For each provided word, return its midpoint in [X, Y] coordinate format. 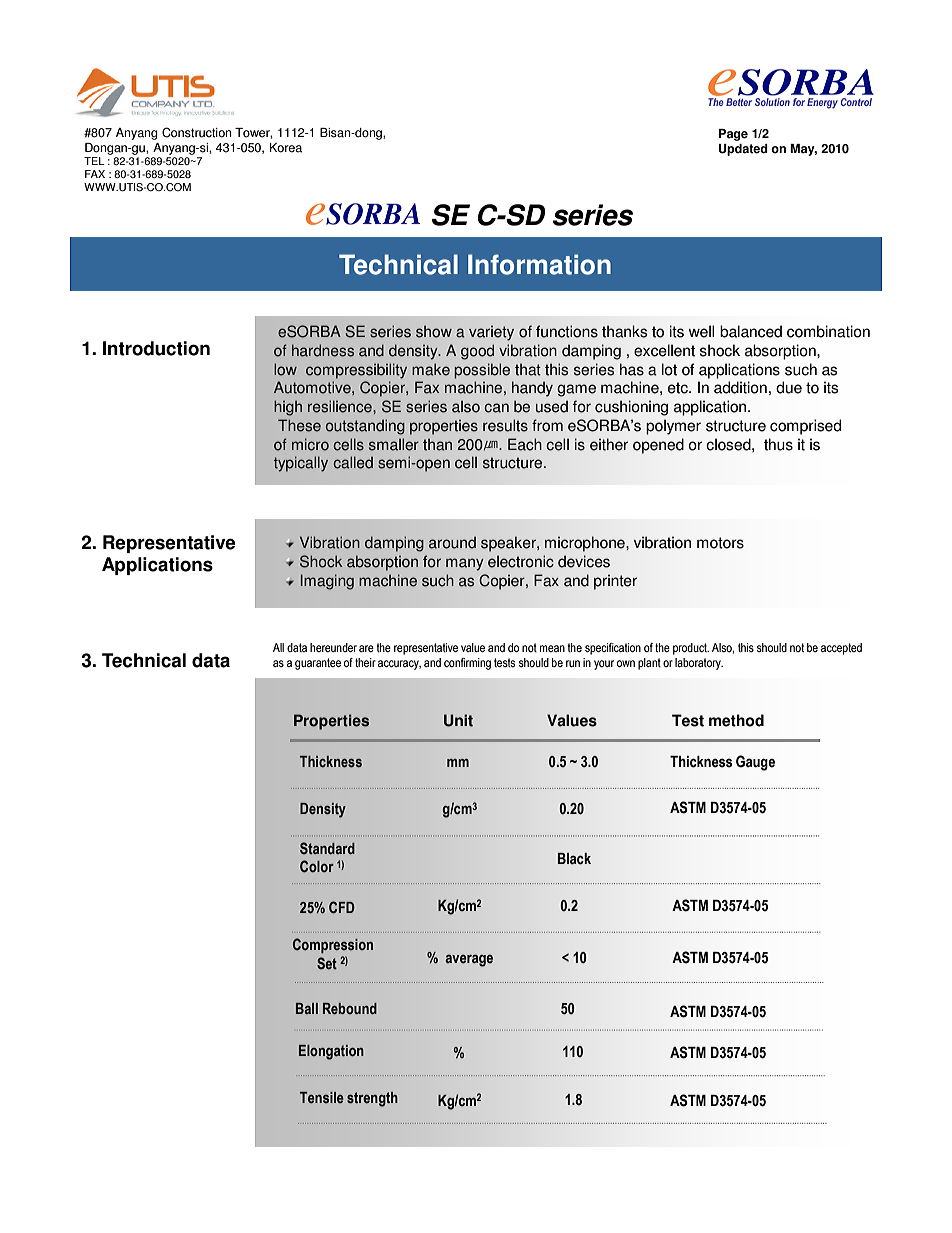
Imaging [327, 582]
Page [733, 135]
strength [372, 1099]
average [469, 960]
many [465, 564]
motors [720, 543]
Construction [197, 132]
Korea [286, 148]
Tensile [322, 1097]
